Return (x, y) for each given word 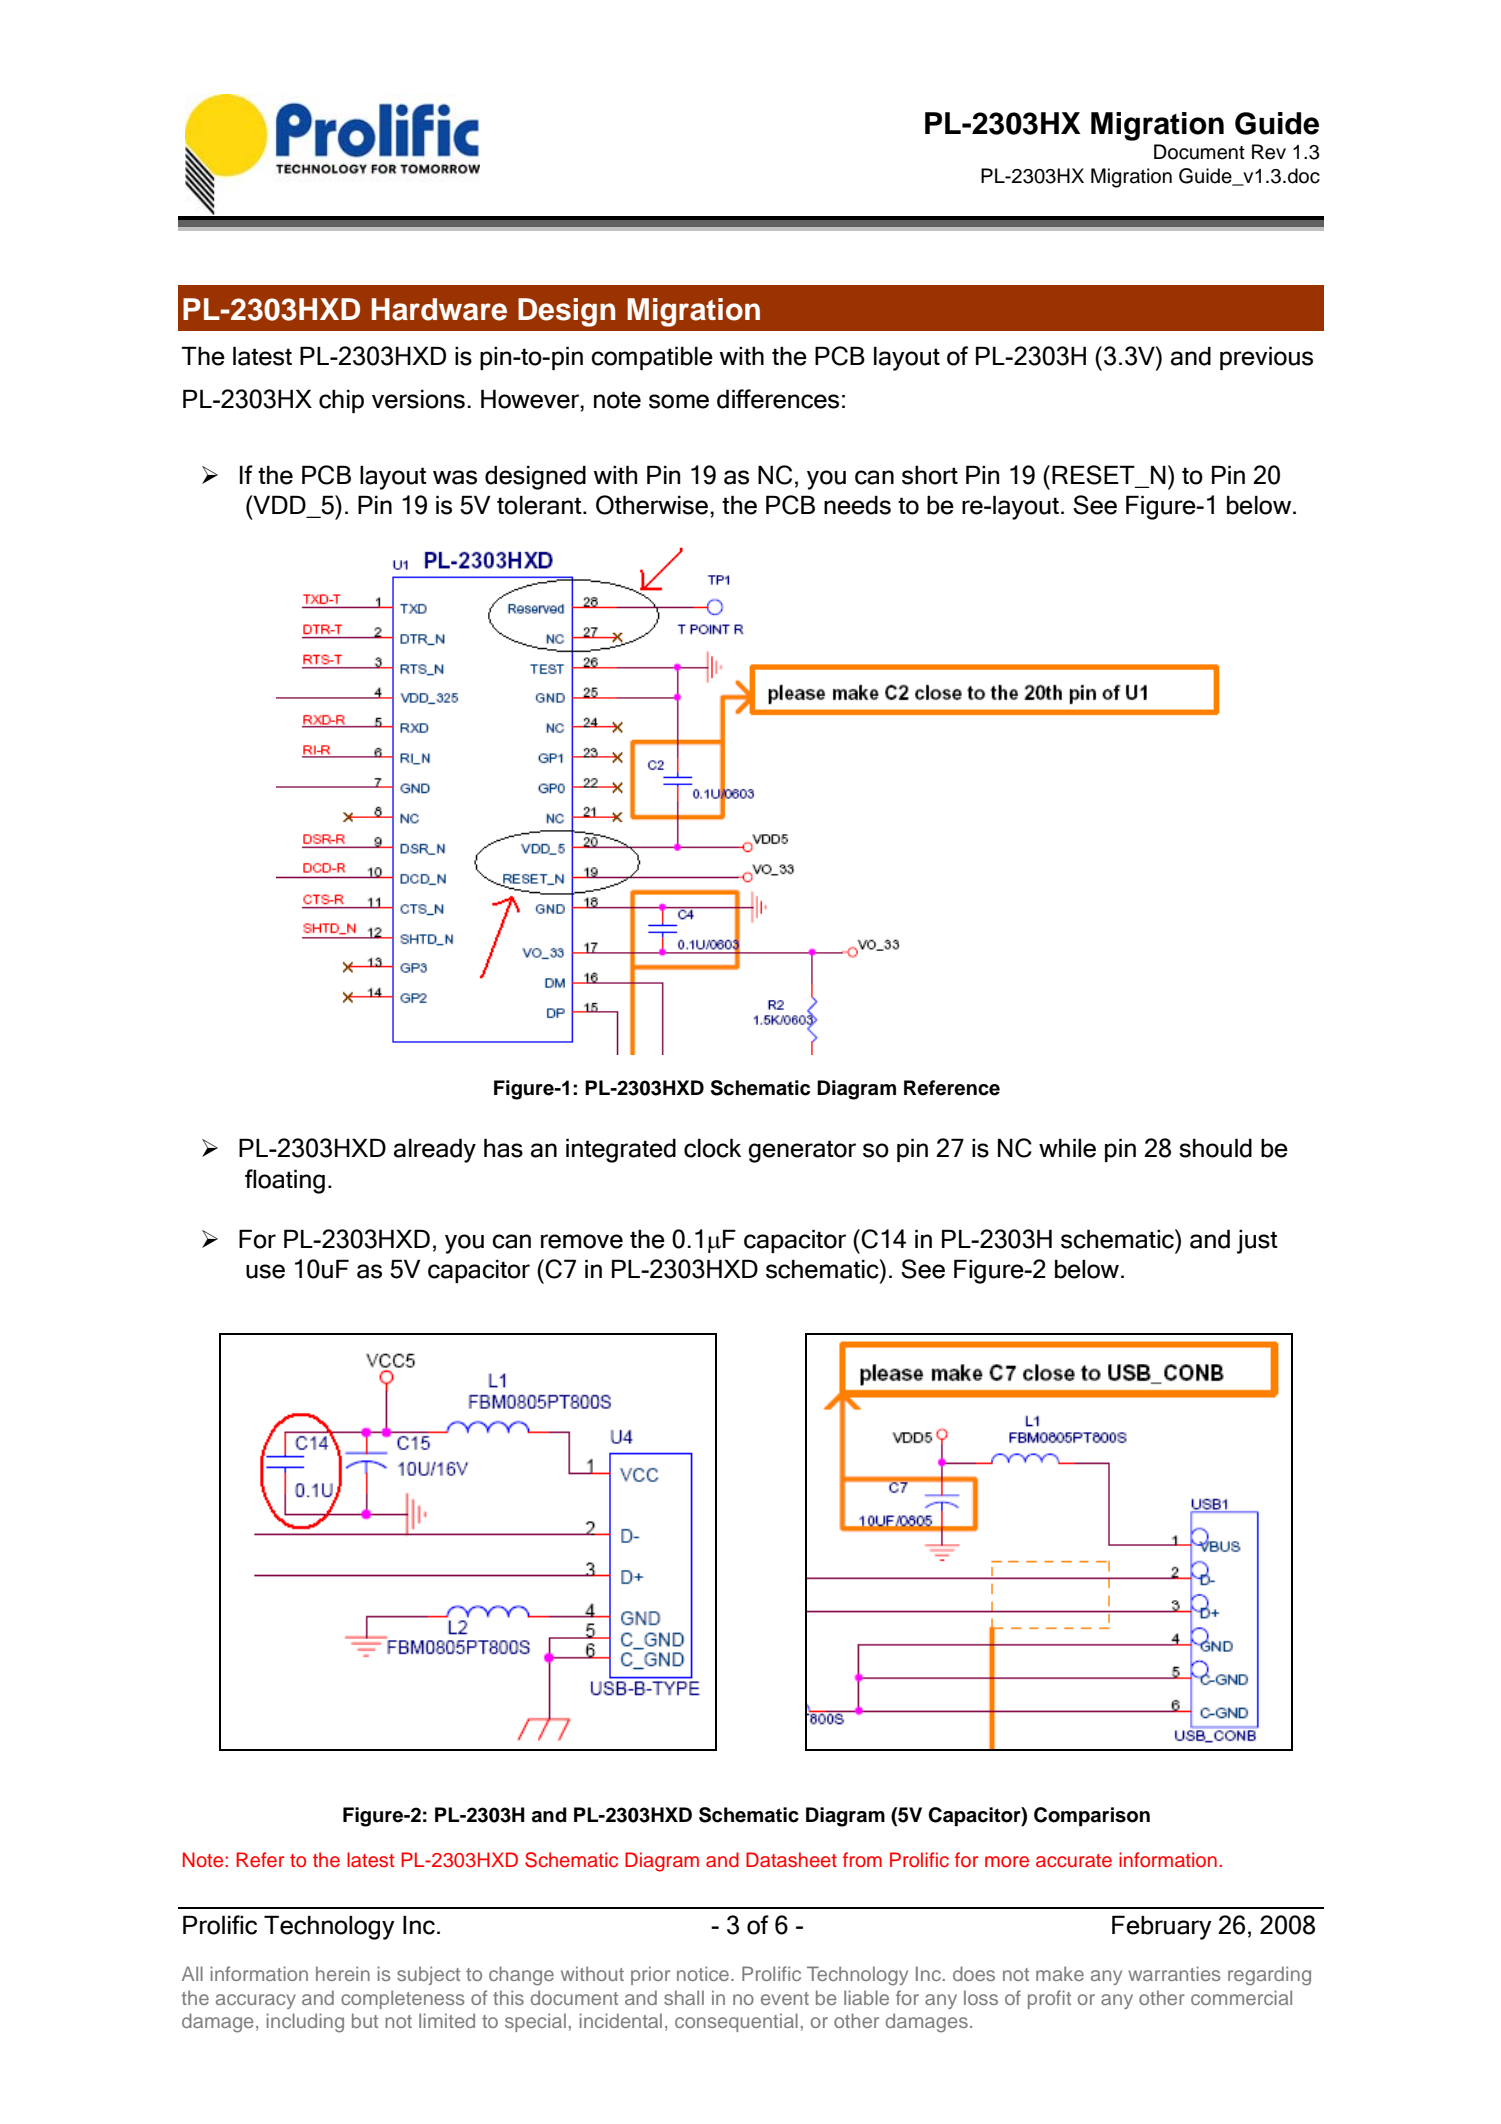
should (1215, 1148)
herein (343, 1973)
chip (341, 401)
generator (802, 1151)
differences (778, 399)
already (435, 1150)
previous (1266, 358)
